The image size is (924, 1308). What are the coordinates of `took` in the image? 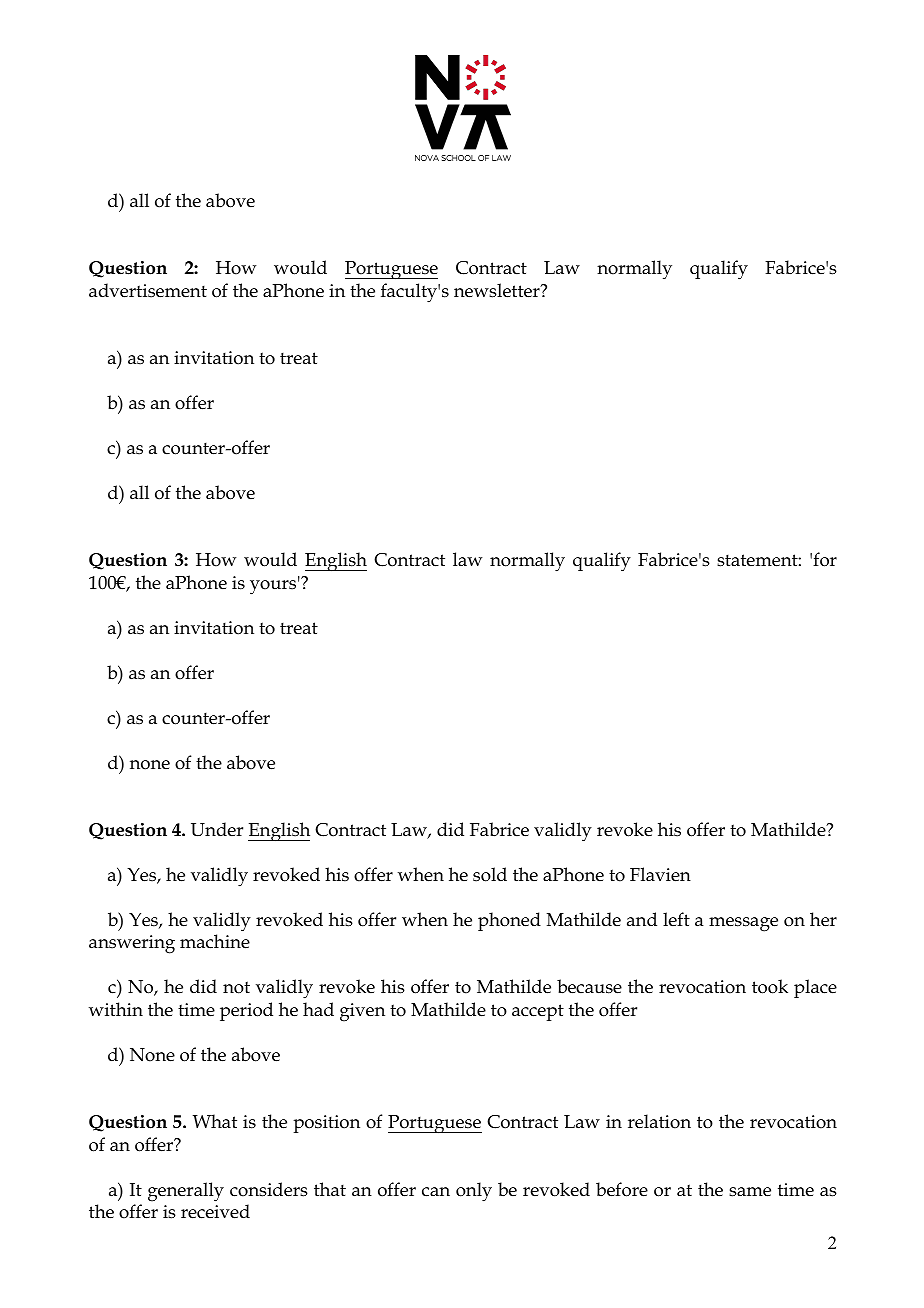 It's located at (770, 986).
